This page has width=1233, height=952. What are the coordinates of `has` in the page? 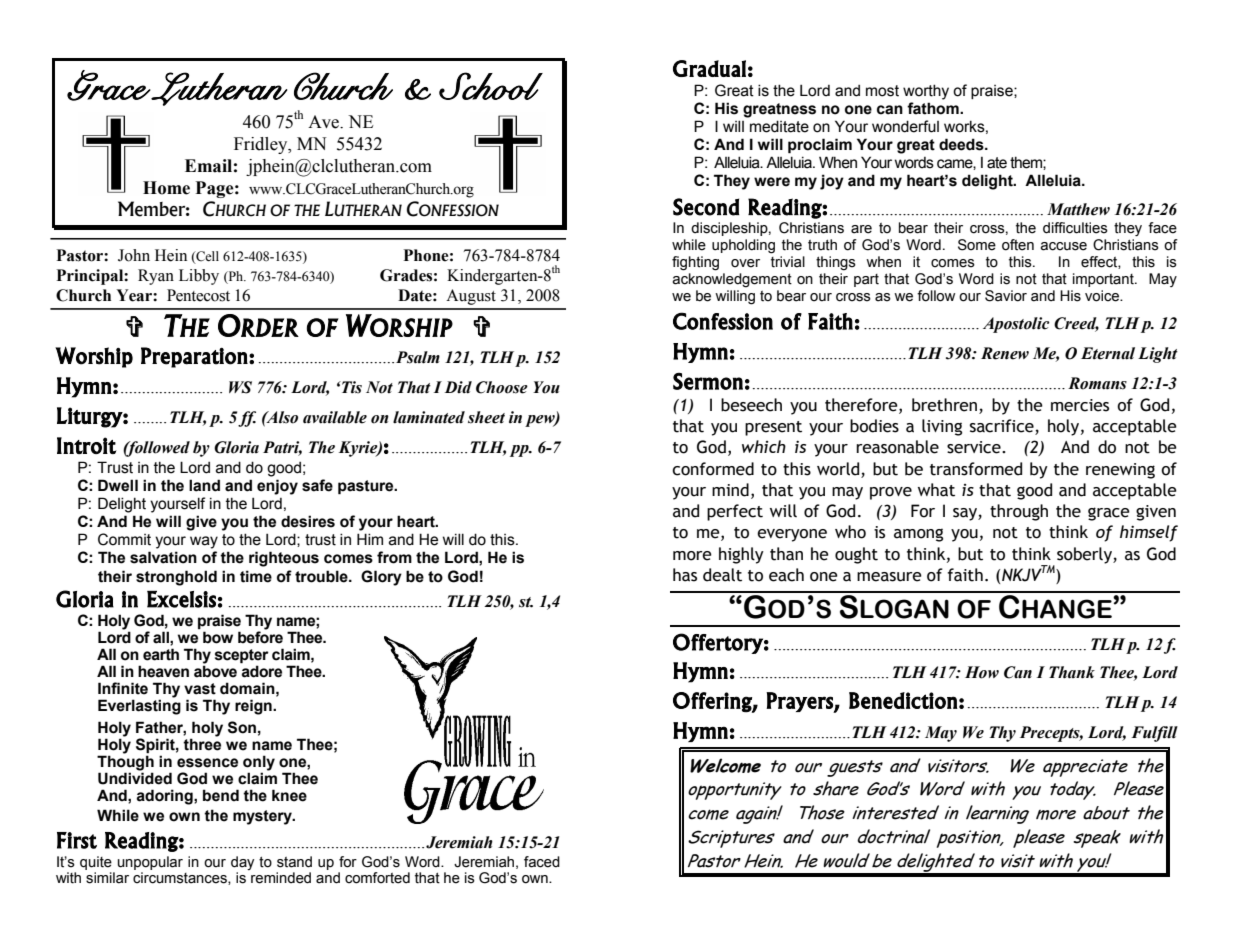 It's located at (685, 575).
